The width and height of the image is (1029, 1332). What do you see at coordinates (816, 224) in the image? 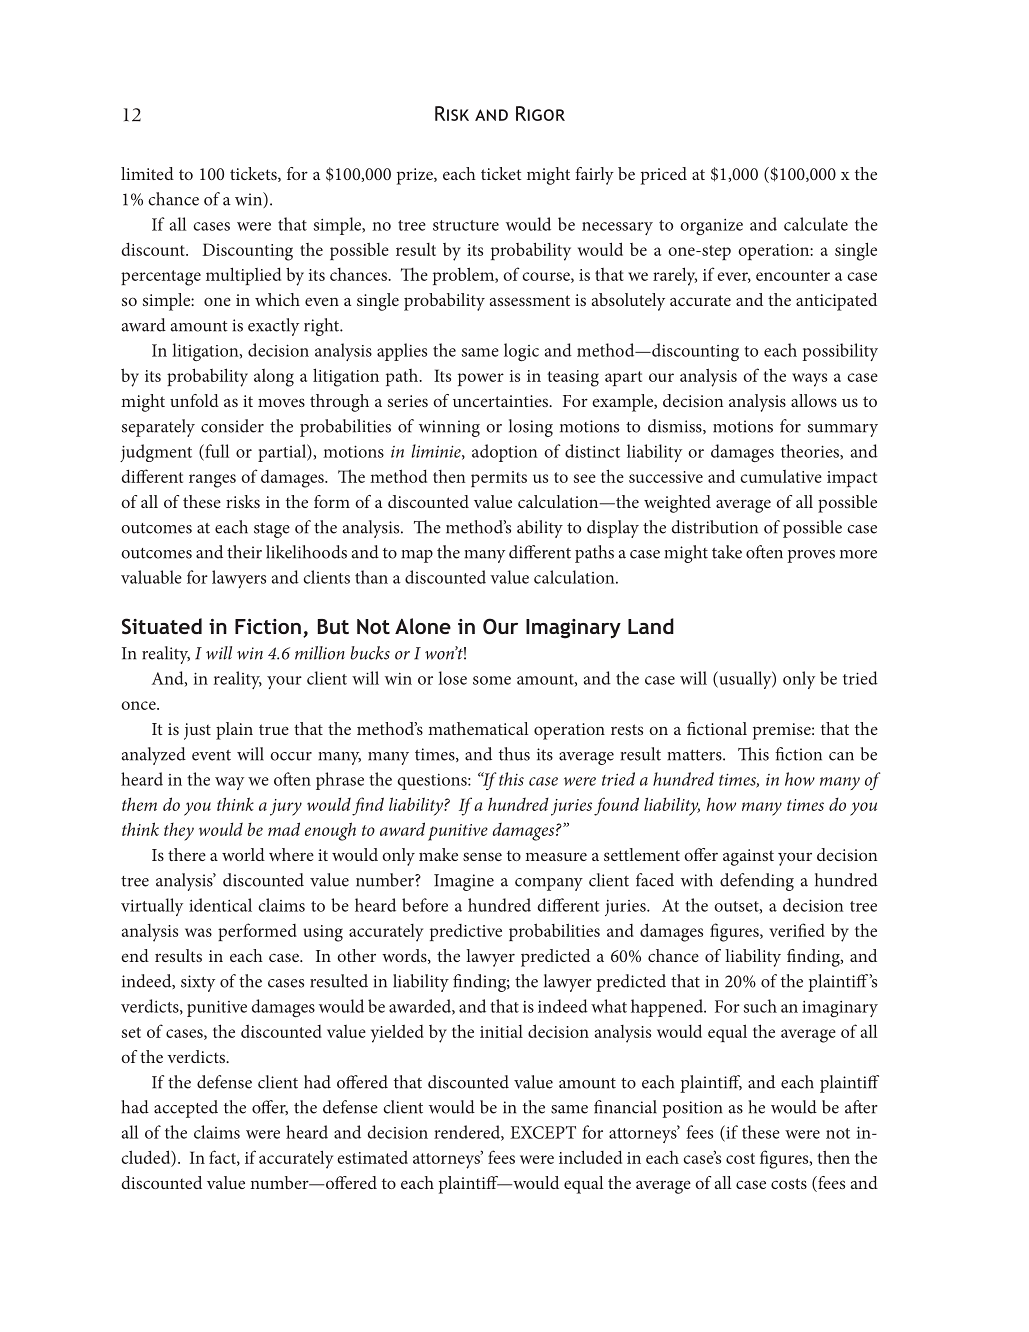
I see `calculate` at bounding box center [816, 224].
